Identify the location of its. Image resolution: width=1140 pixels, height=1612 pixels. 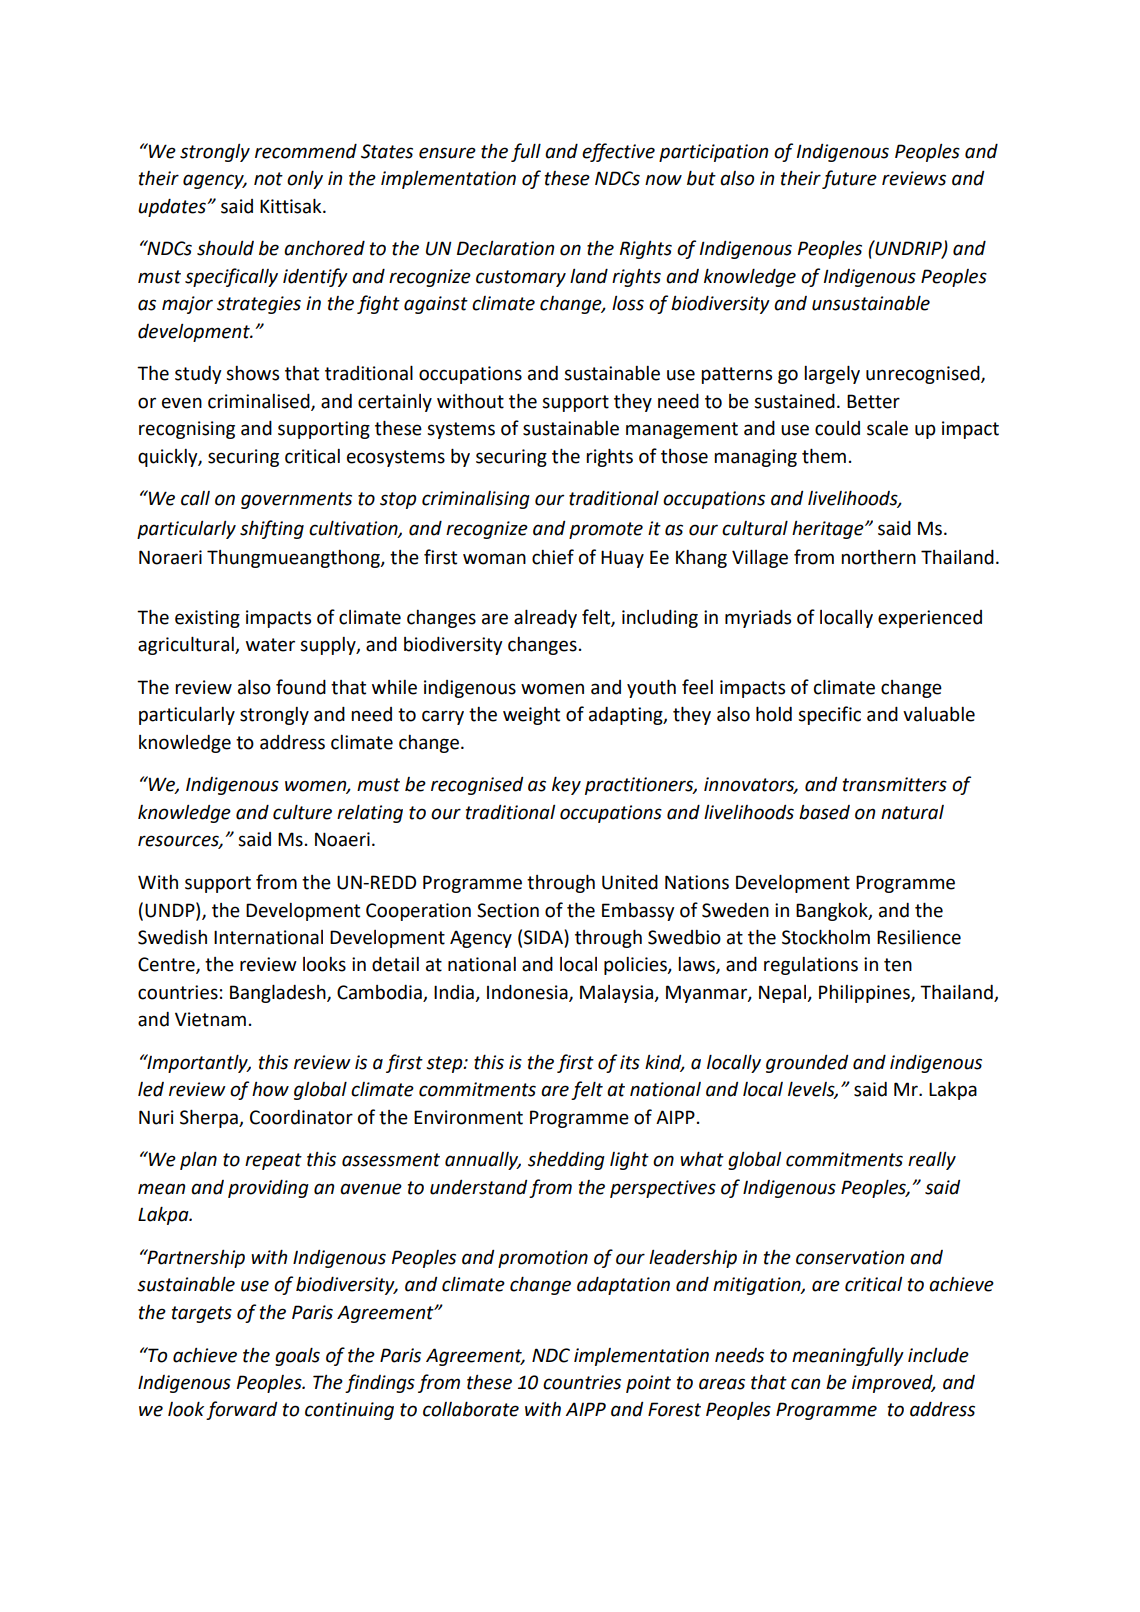
(630, 1062).
